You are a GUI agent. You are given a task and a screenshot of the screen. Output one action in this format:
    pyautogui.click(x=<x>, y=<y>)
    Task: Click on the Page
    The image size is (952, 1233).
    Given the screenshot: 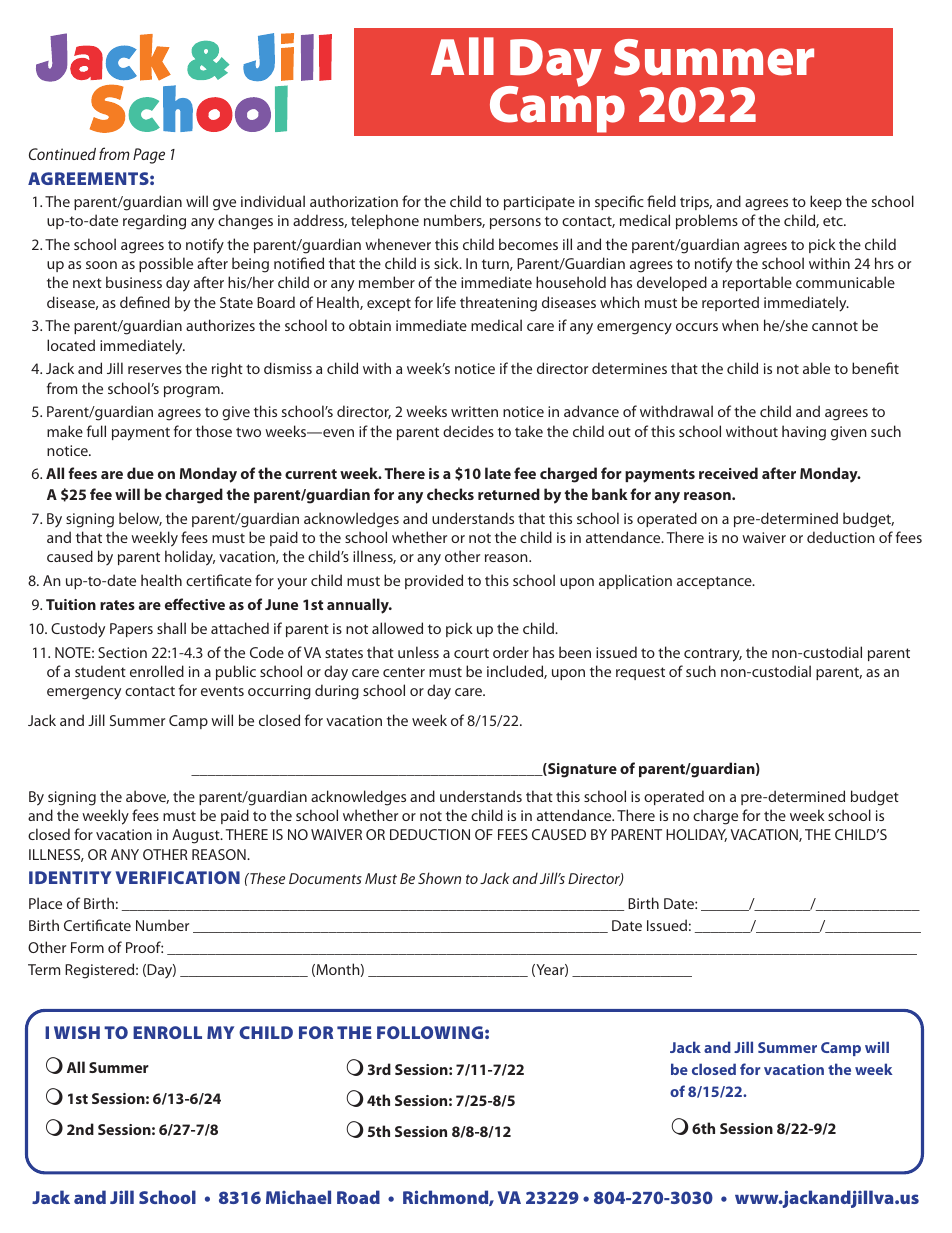 What is the action you would take?
    pyautogui.click(x=149, y=156)
